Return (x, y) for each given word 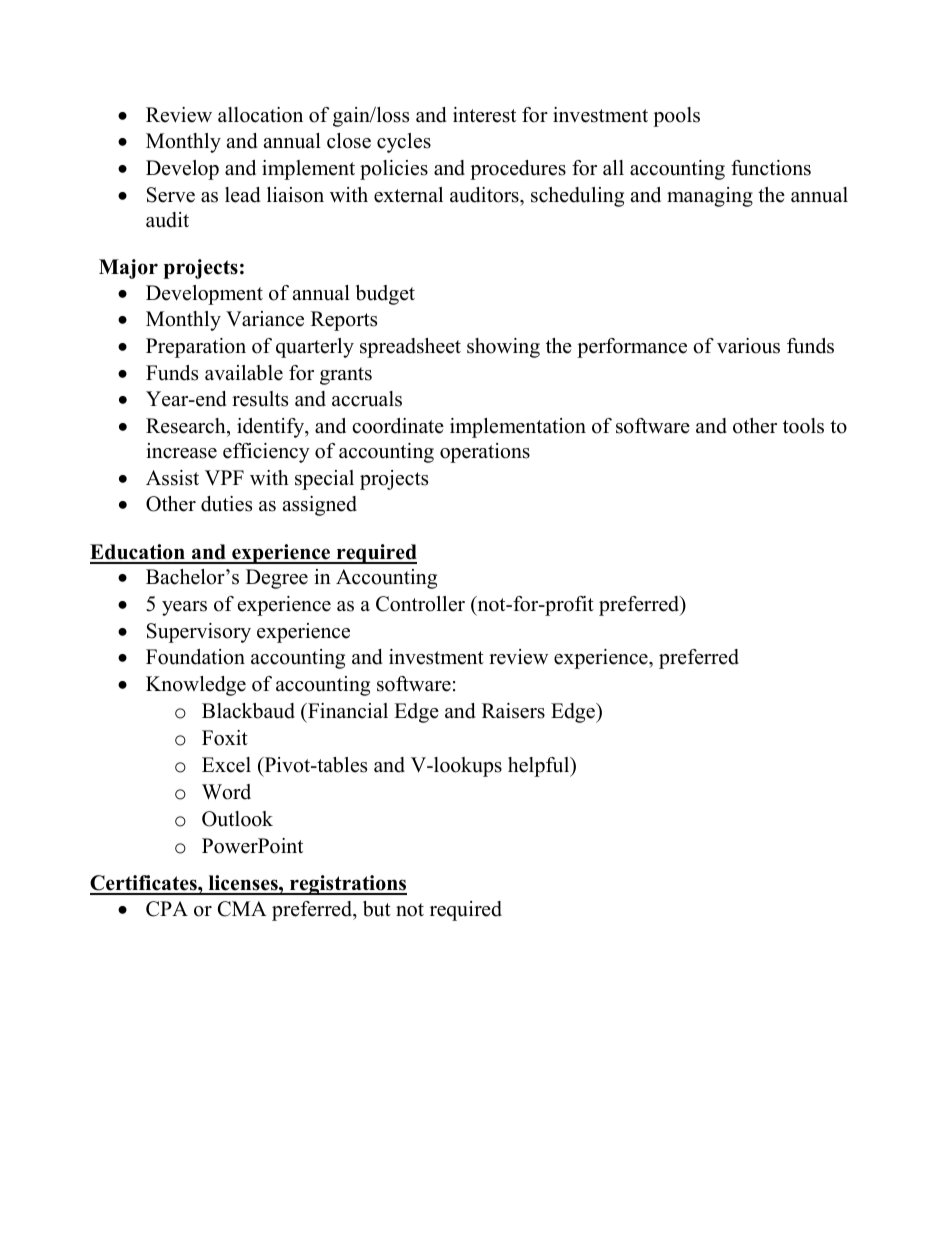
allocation (260, 115)
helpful (540, 767)
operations (485, 453)
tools (803, 426)
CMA (242, 909)
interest (484, 115)
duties (226, 504)
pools (676, 117)
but (377, 909)
